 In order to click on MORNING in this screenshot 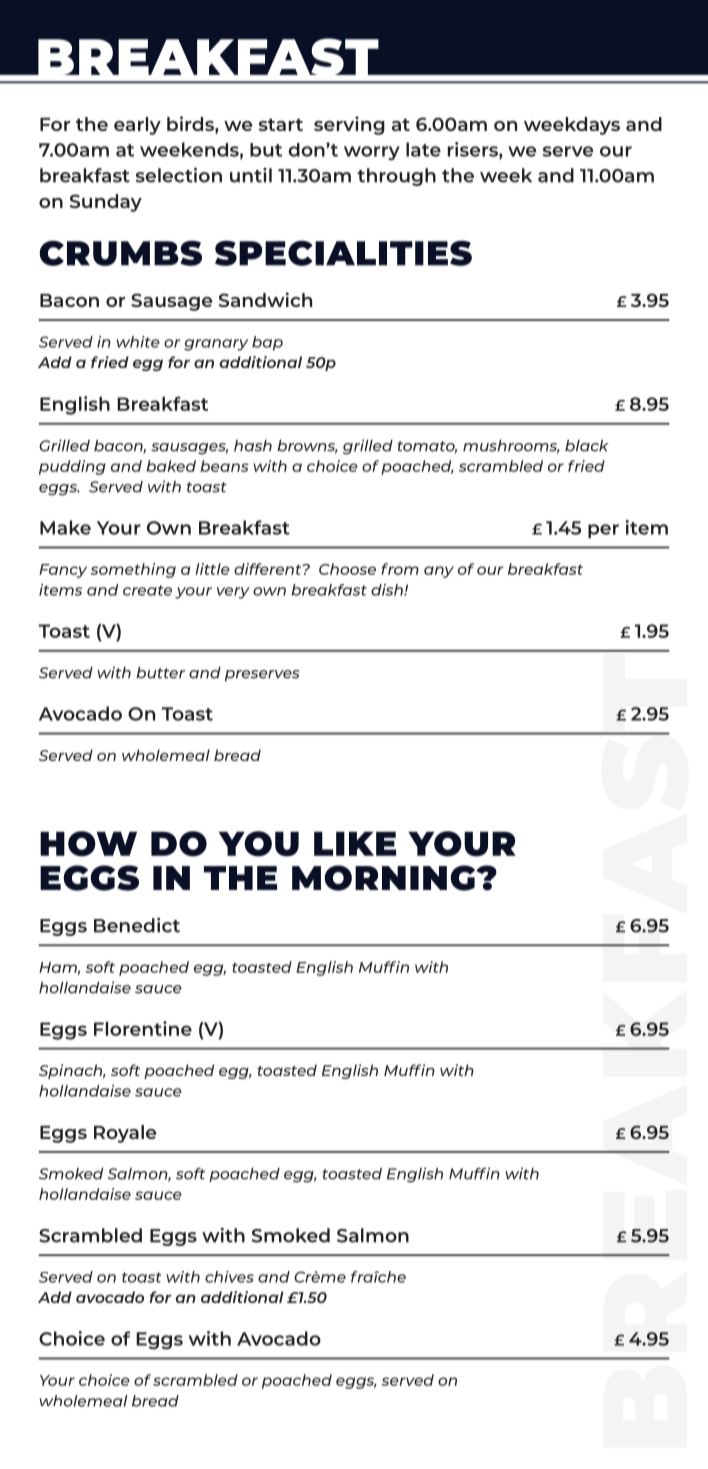, I will do `click(385, 878)`.
